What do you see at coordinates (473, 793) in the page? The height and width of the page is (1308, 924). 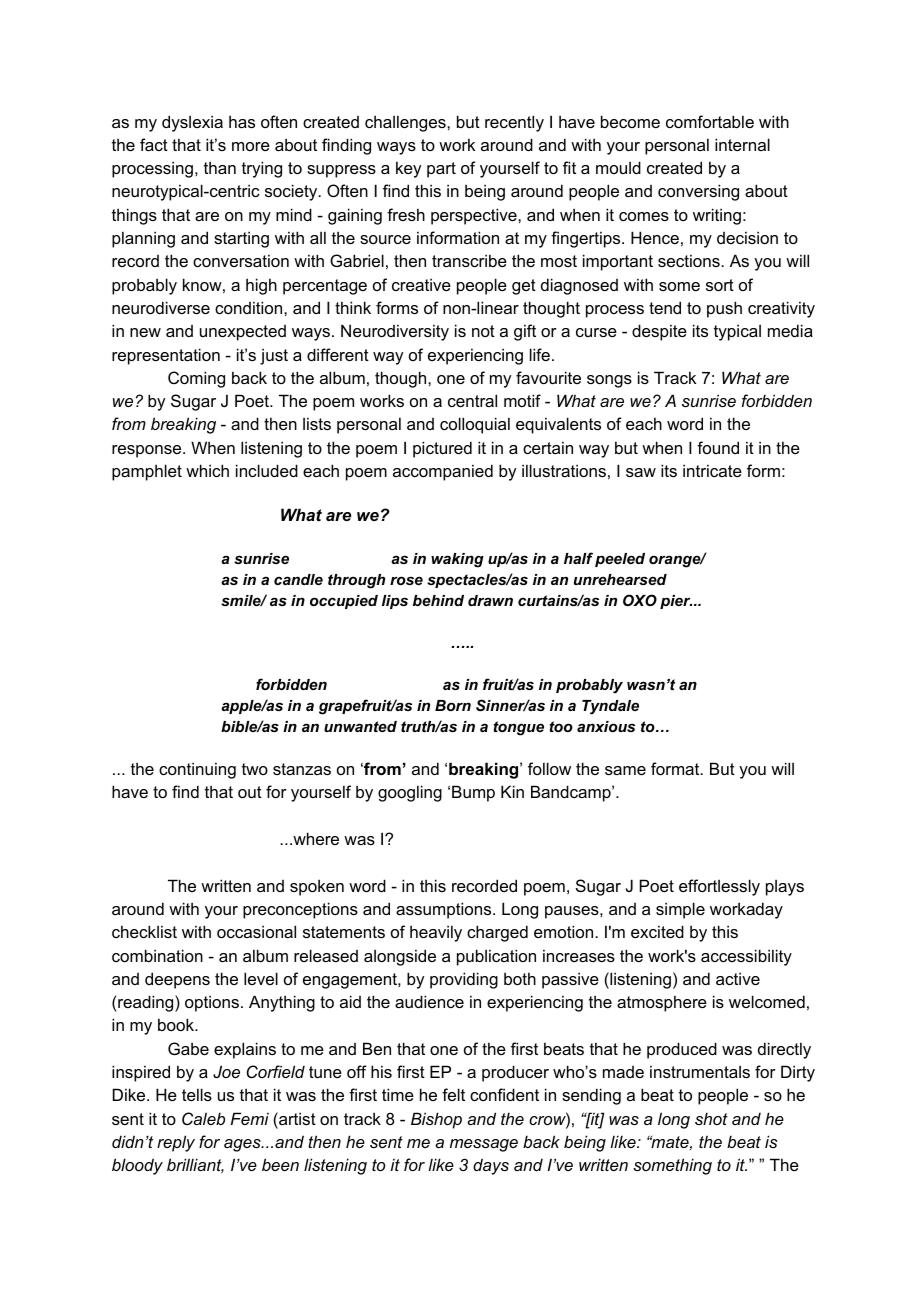 I see `Bump` at bounding box center [473, 793].
